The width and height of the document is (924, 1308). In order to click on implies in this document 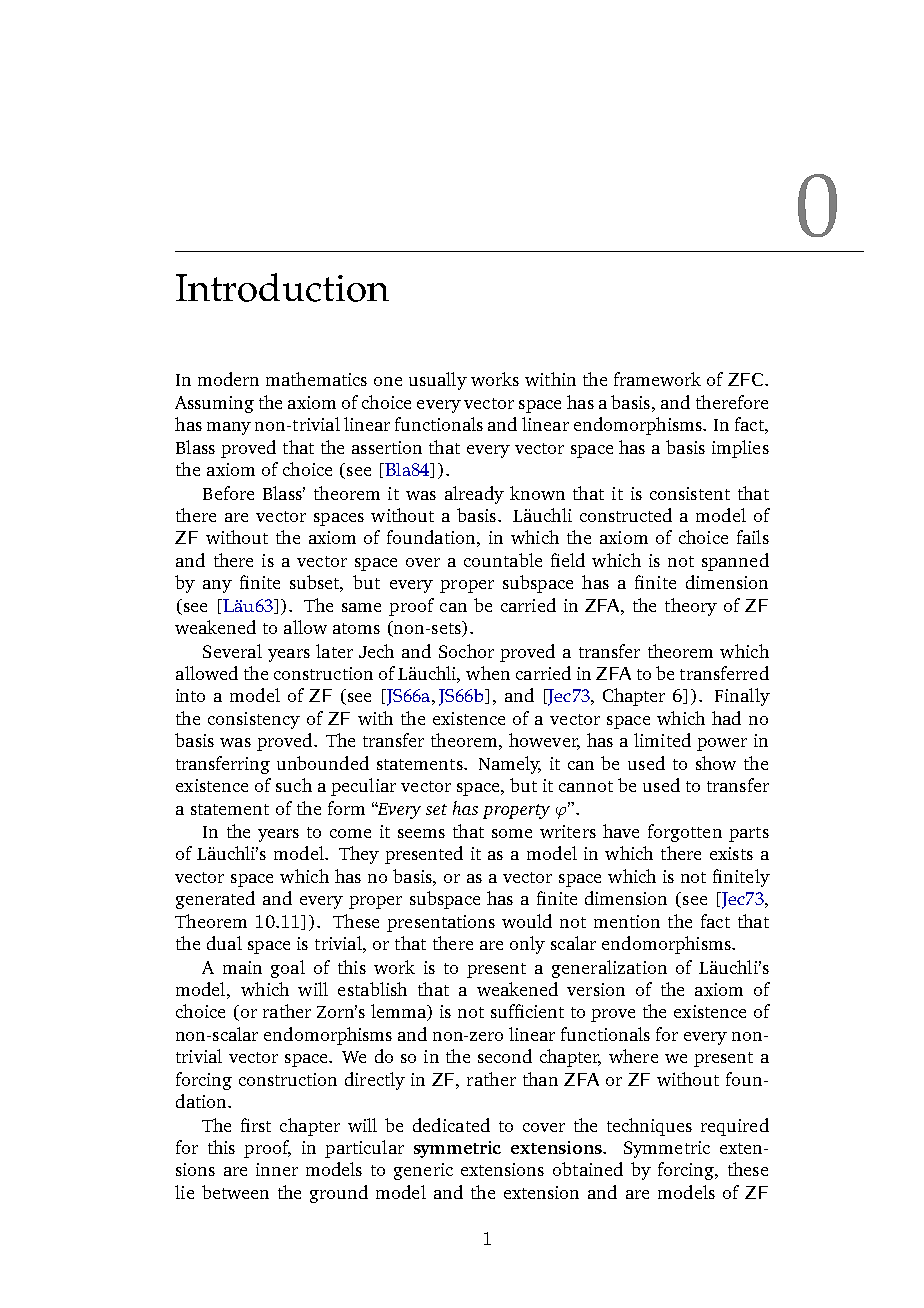, I will do `click(740, 449)`.
